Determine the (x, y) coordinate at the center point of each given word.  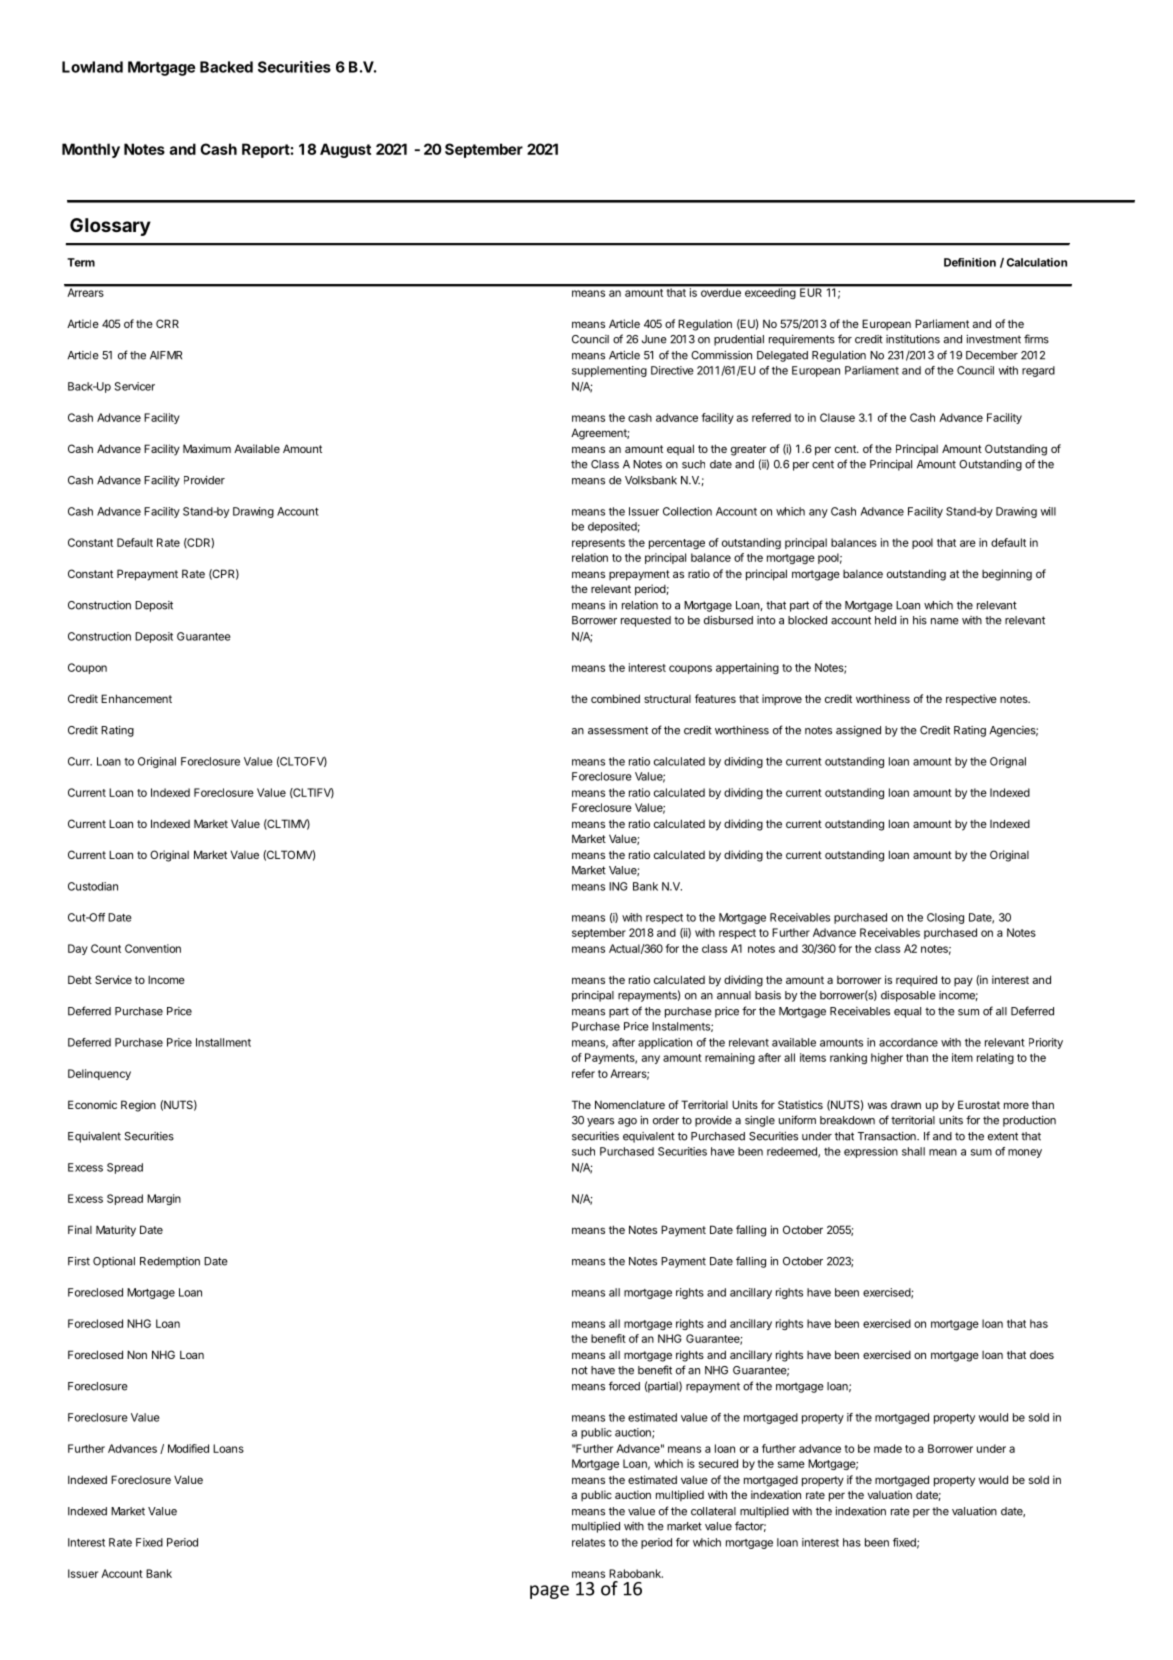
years (600, 1122)
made (888, 1448)
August (345, 150)
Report (266, 150)
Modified (188, 1448)
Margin (164, 1199)
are (968, 543)
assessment (618, 730)
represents (598, 544)
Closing (945, 918)
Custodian (93, 886)
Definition (970, 262)
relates (588, 1542)
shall (913, 1151)
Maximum (207, 448)
